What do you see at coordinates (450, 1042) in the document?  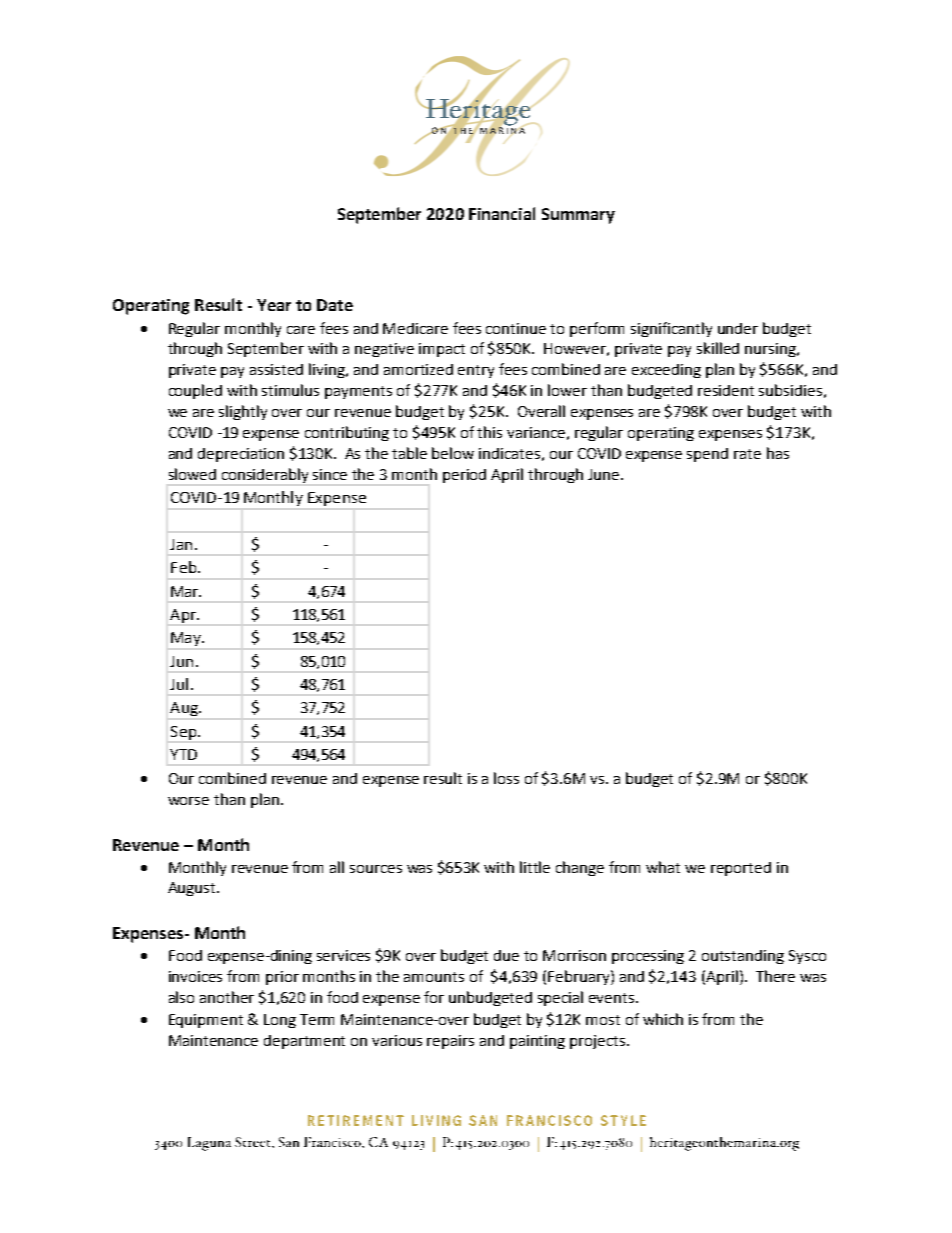 I see `repairs` at bounding box center [450, 1042].
